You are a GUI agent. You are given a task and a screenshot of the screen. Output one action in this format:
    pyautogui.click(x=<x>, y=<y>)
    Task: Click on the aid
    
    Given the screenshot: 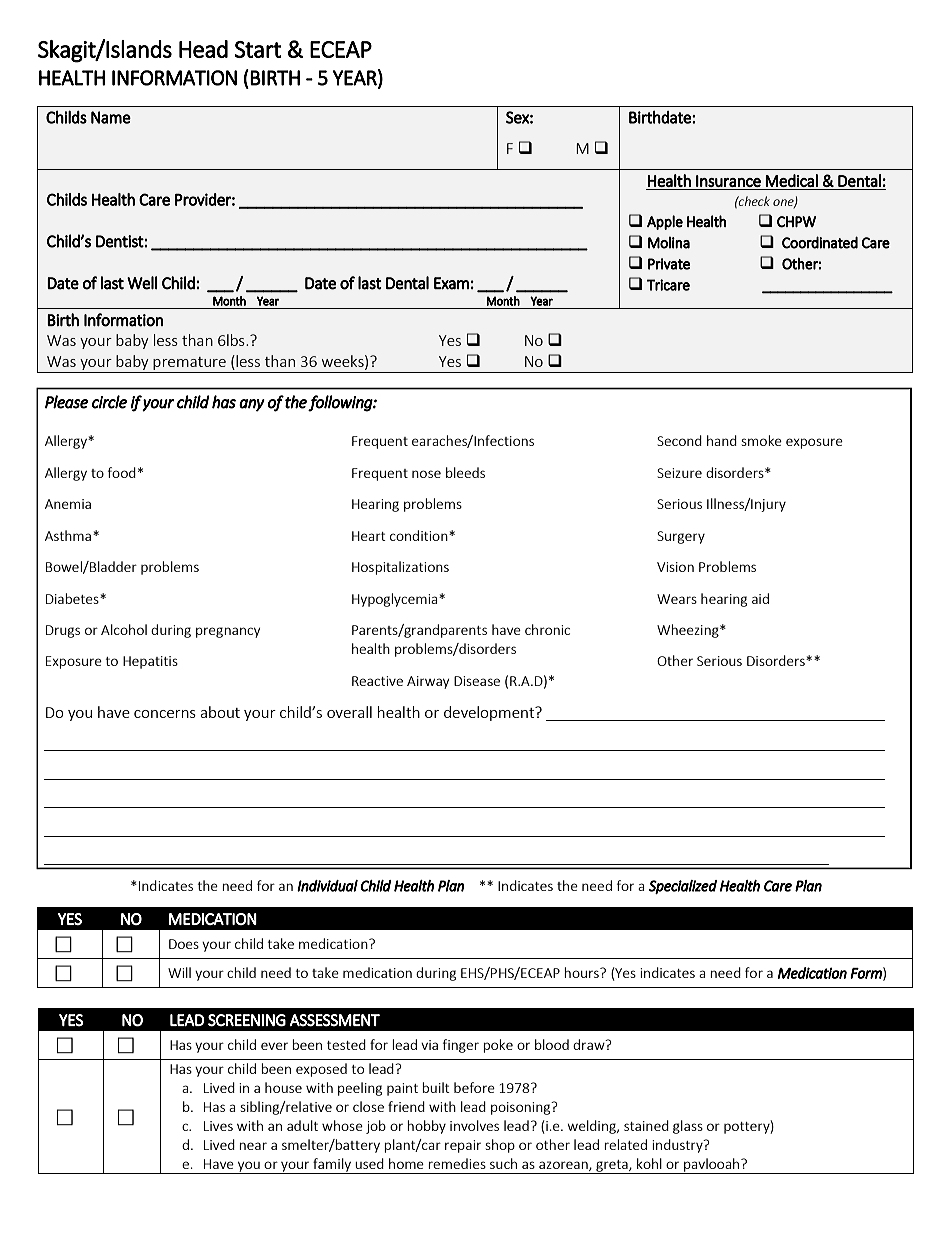 What is the action you would take?
    pyautogui.click(x=760, y=598)
